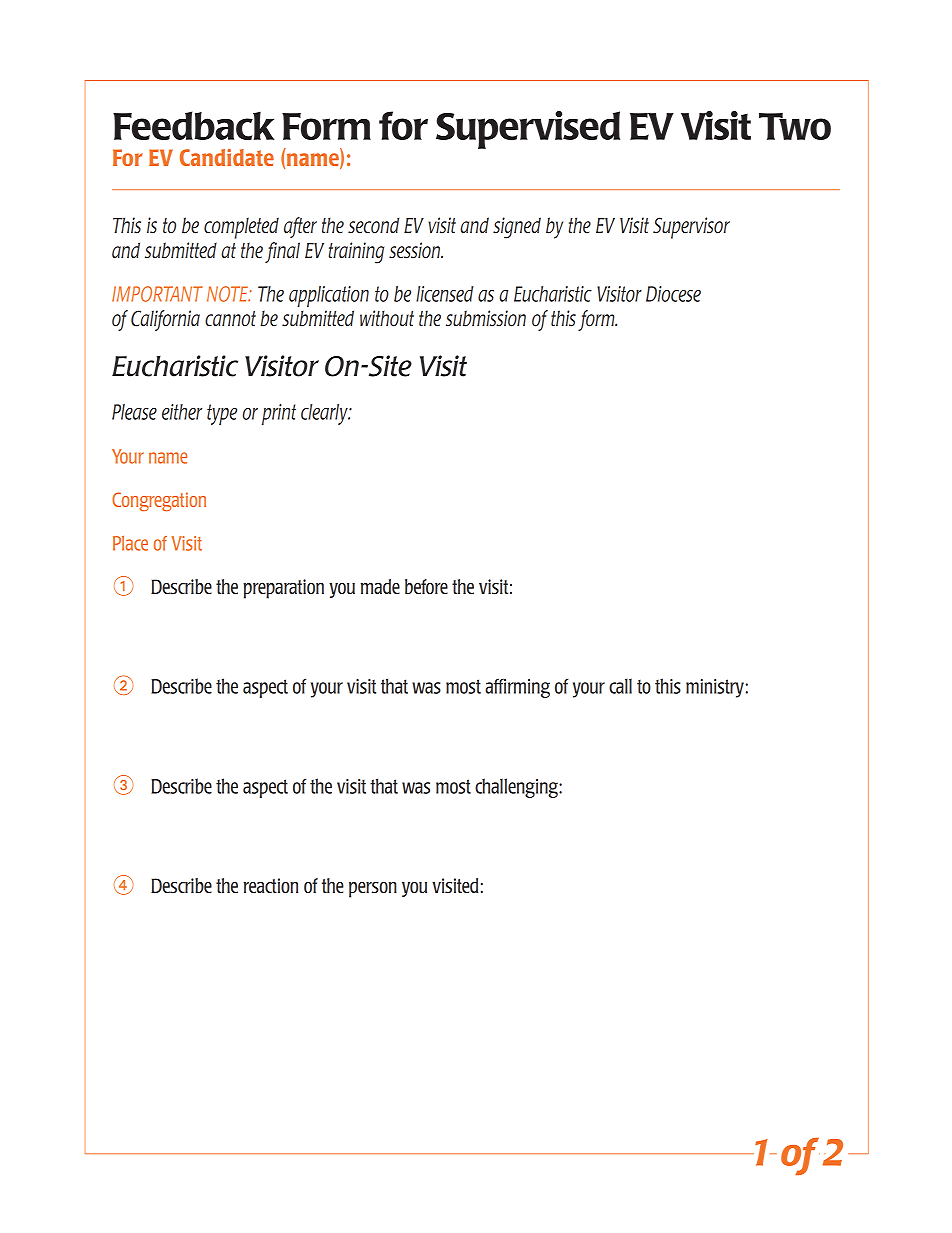 The height and width of the document is (1233, 952). Describe the element at coordinates (795, 126) in the document. I see `Two` at that location.
